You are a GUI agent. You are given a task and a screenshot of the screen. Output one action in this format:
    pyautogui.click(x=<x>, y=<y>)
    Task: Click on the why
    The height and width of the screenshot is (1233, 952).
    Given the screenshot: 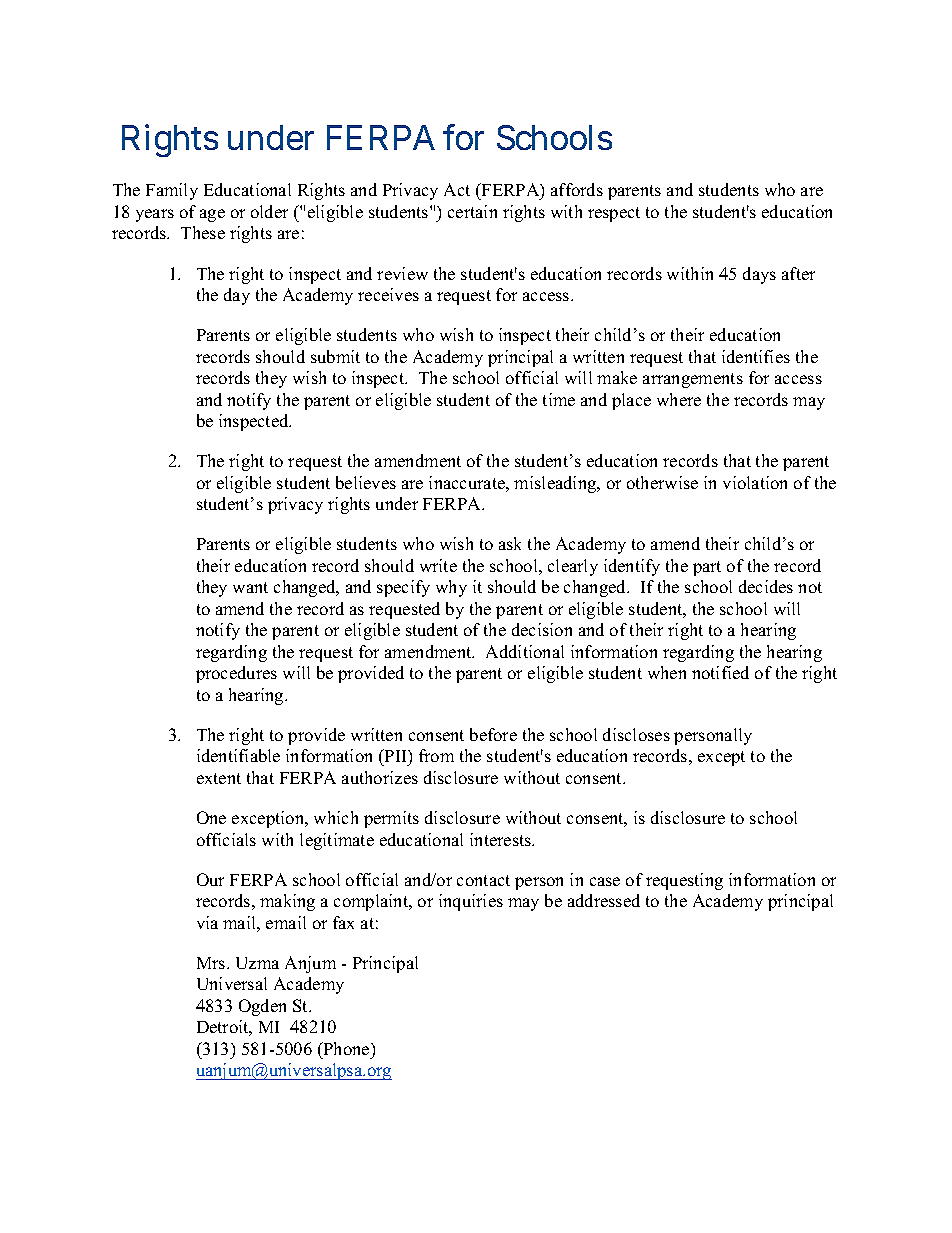 What is the action you would take?
    pyautogui.click(x=451, y=588)
